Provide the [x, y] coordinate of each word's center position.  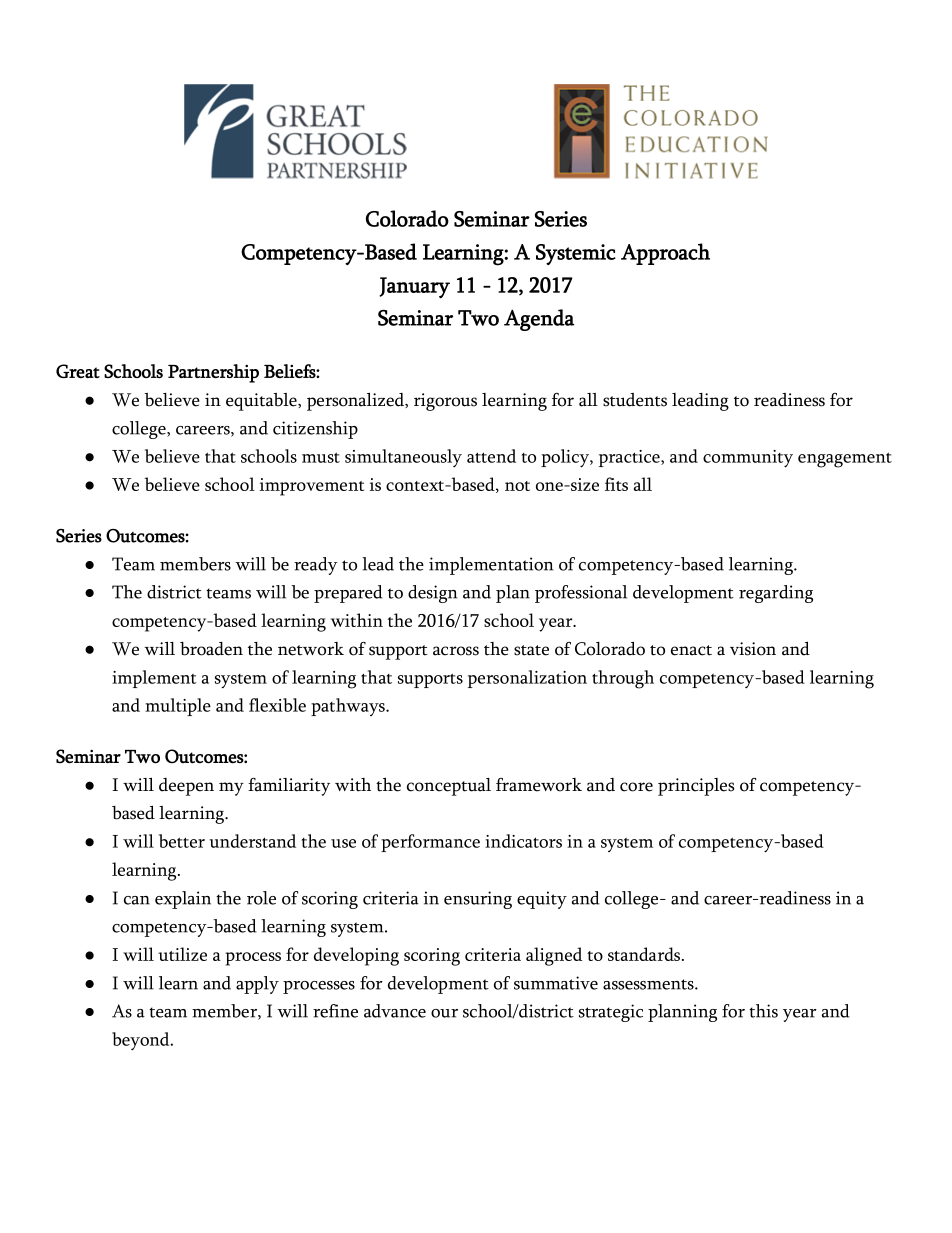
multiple [178, 707]
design [433, 594]
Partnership [213, 373]
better [182, 841]
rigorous [445, 402]
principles [696, 787]
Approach [665, 254]
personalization [527, 679]
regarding [776, 594]
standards [645, 954]
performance [430, 843]
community [748, 459]
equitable [262, 402]
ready [316, 566]
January [414, 288]
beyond [142, 1041]
